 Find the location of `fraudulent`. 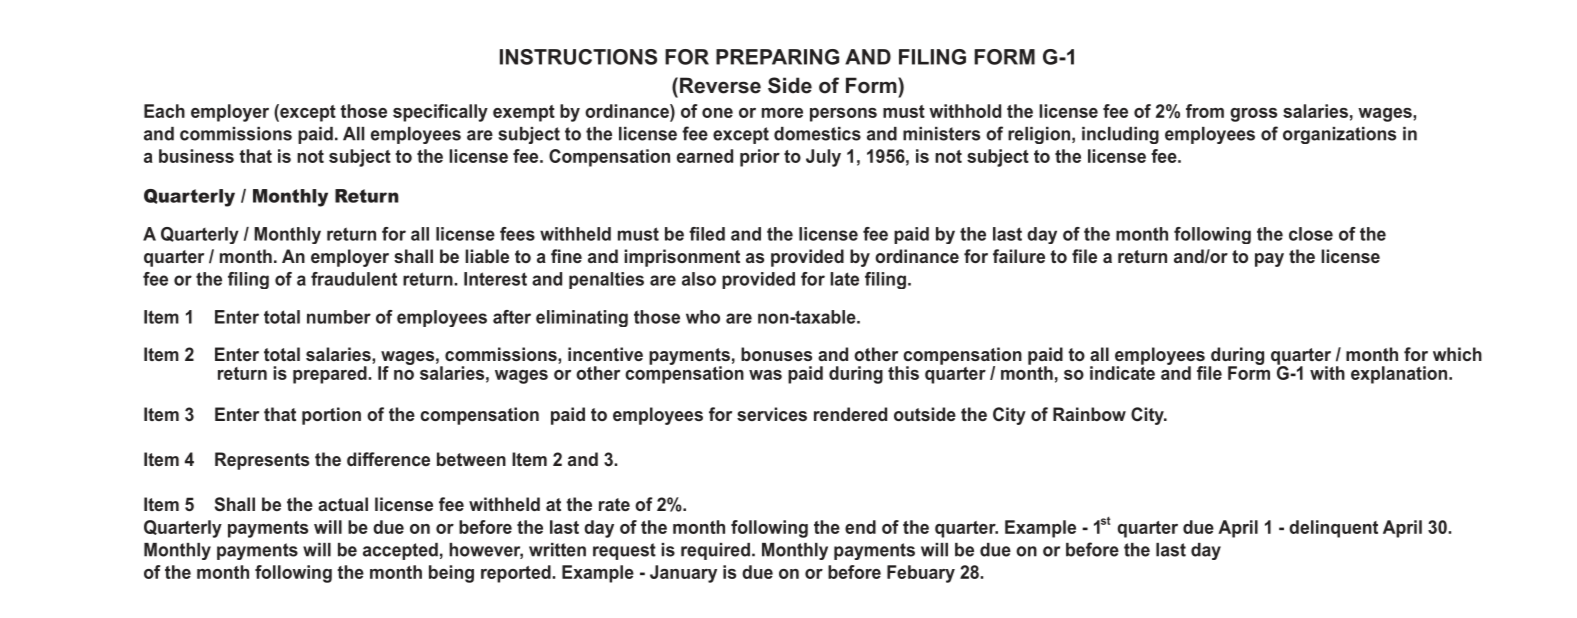

fraudulent is located at coordinates (354, 279).
